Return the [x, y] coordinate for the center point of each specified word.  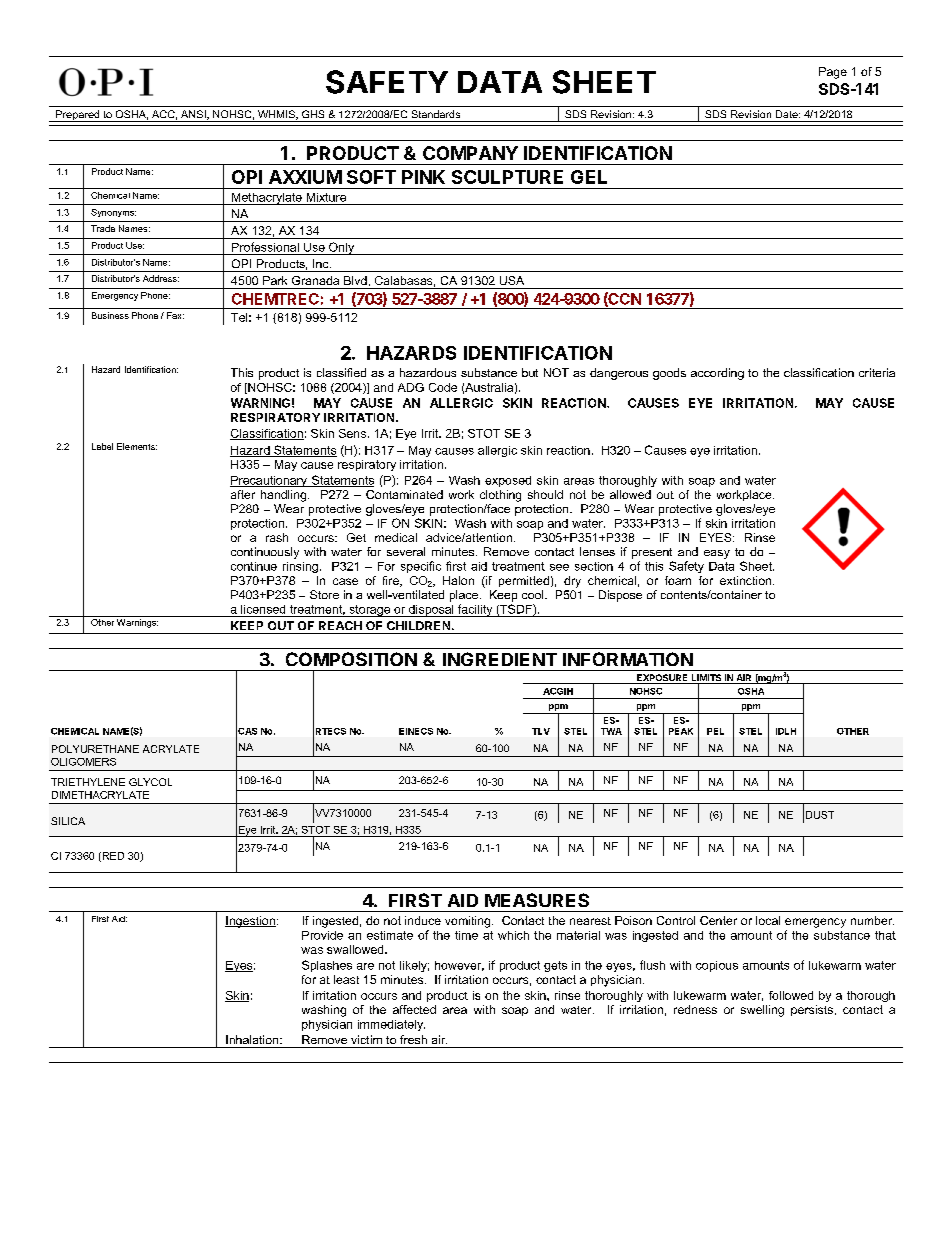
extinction [747, 580]
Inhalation [253, 1039]
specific [421, 567]
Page [833, 73]
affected [414, 1009]
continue [254, 566]
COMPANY [470, 153]
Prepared [78, 116]
